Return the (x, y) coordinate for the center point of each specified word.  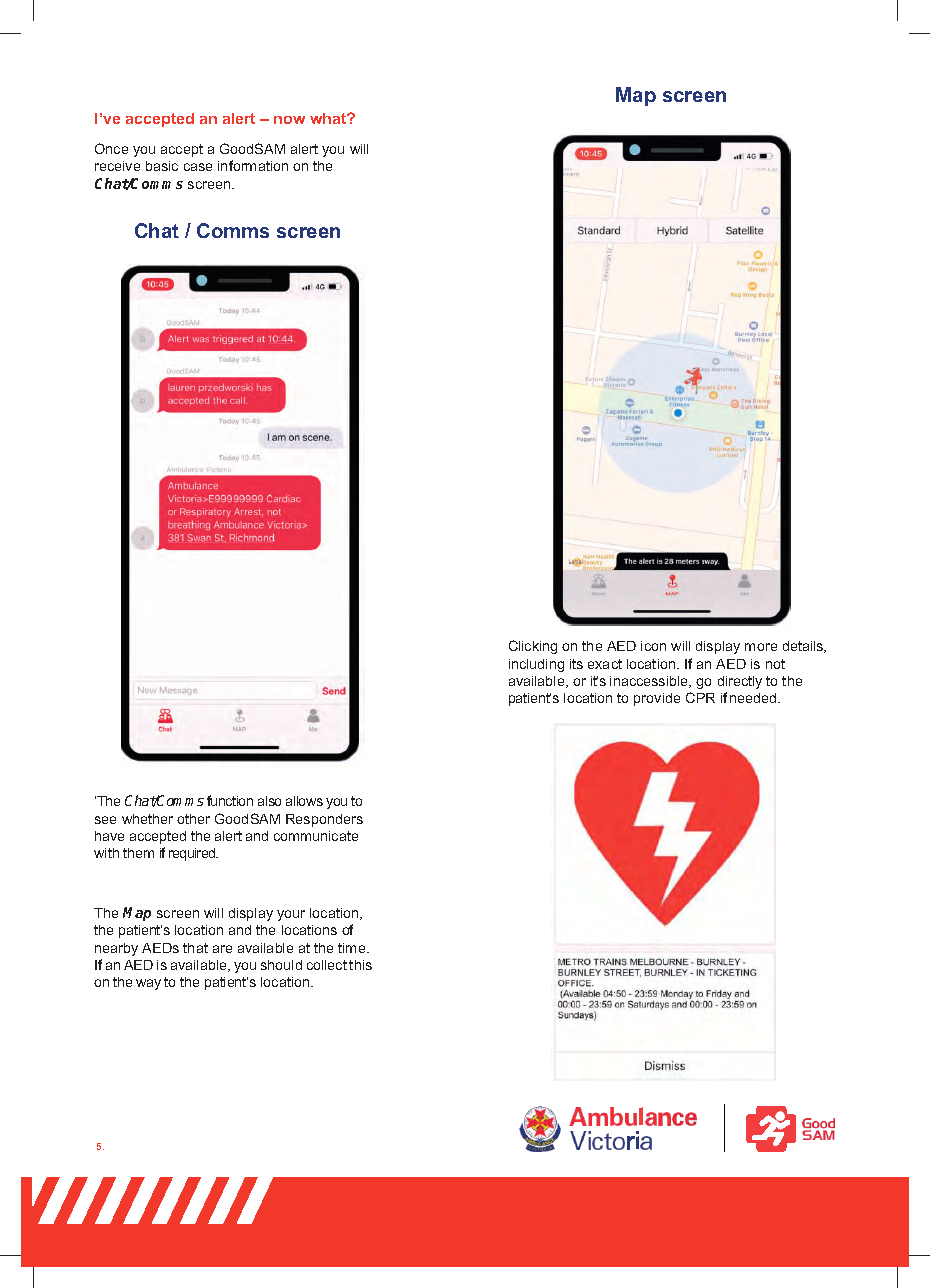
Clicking (533, 647)
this (360, 965)
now (289, 120)
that (195, 948)
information (253, 165)
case (198, 167)
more (761, 647)
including (536, 665)
